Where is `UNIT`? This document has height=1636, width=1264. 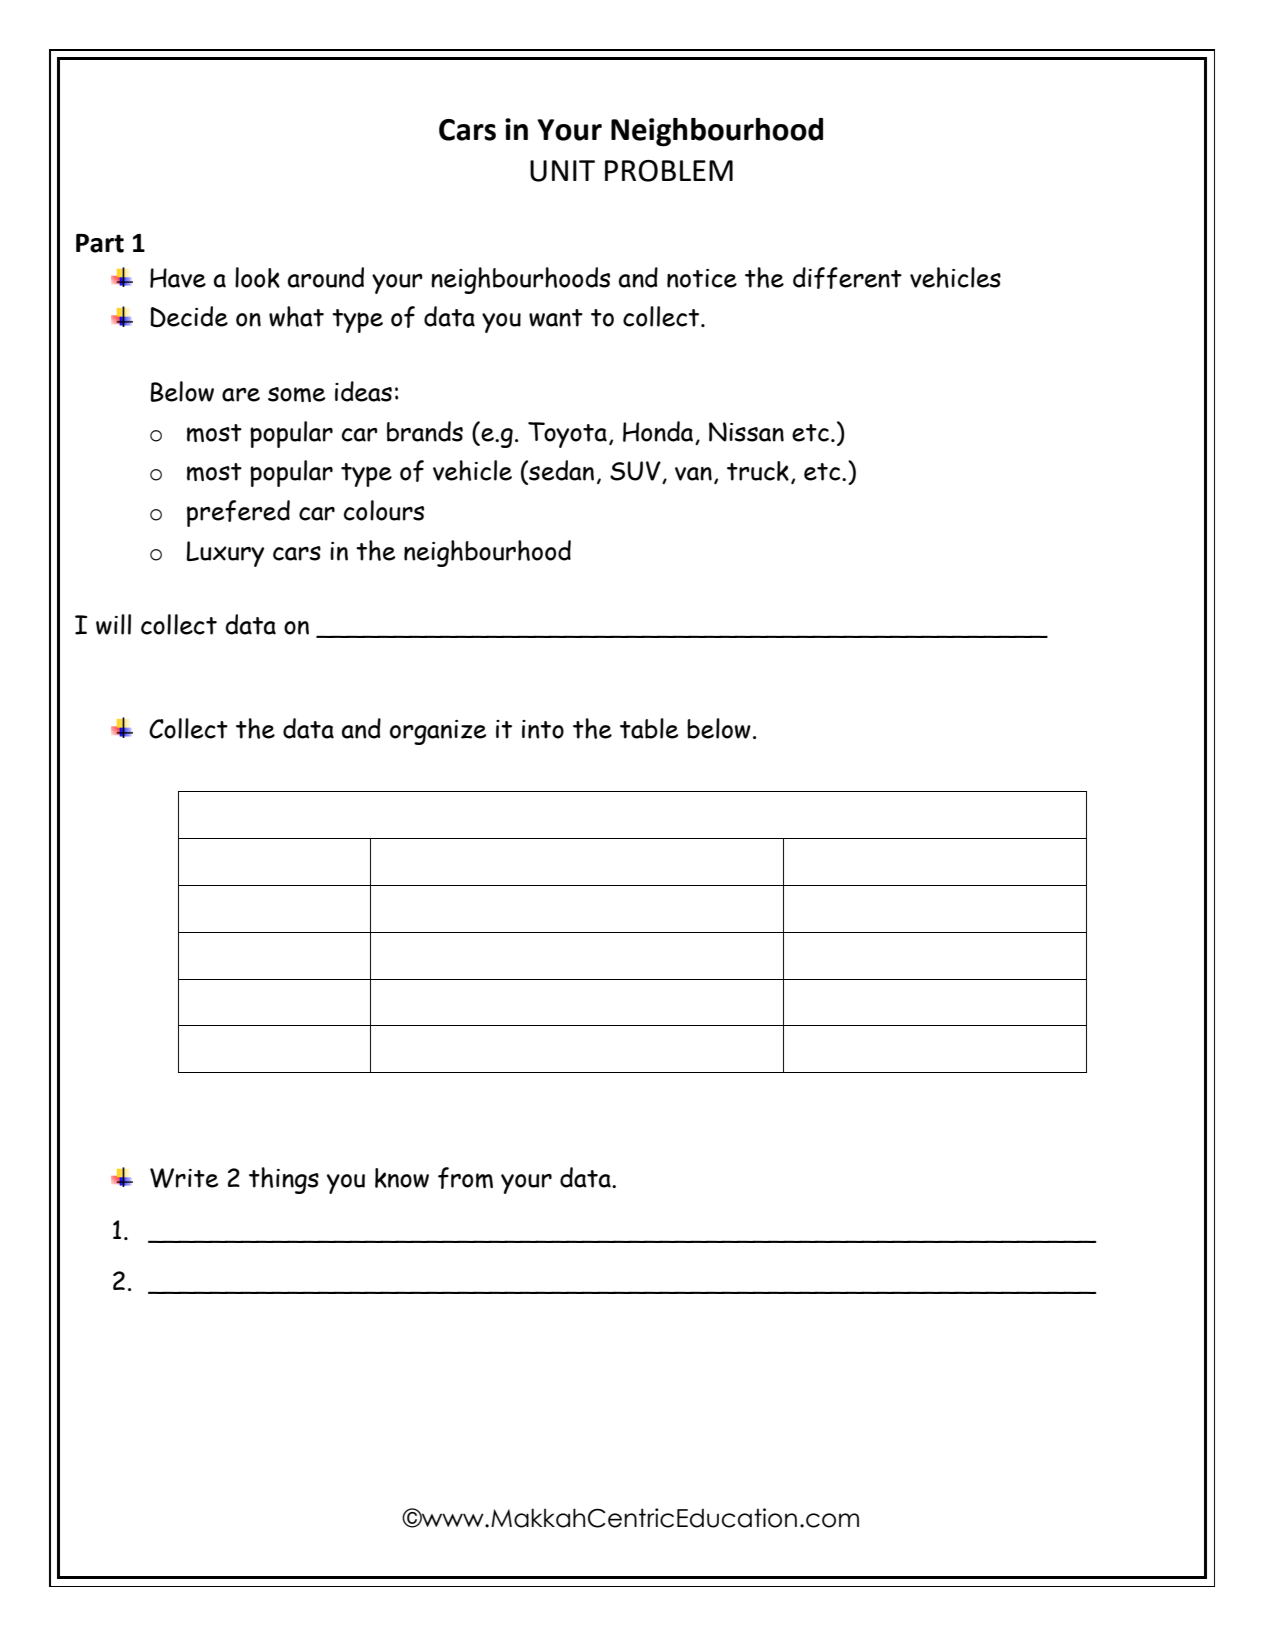
UNIT is located at coordinates (562, 171).
